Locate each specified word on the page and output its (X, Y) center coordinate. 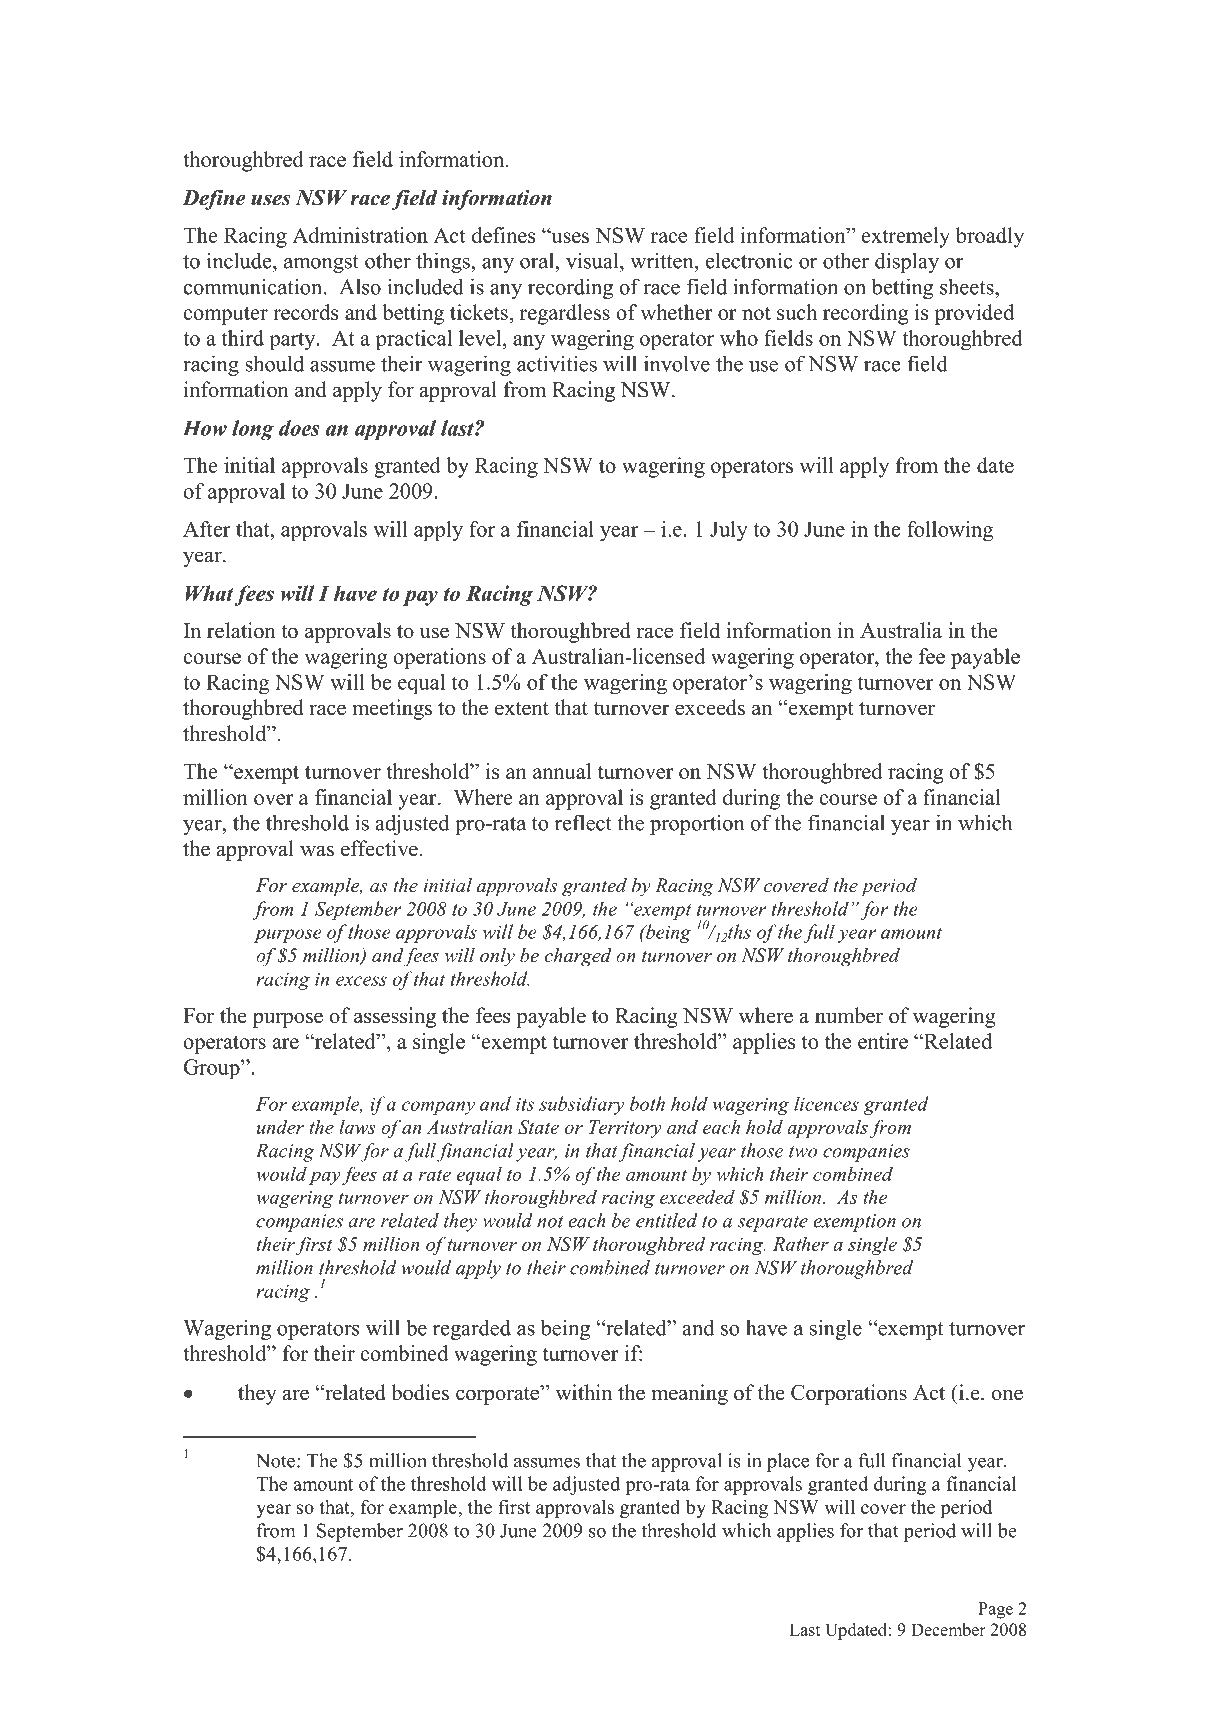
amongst (321, 264)
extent (522, 709)
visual (593, 260)
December (948, 1629)
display (907, 262)
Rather (801, 1243)
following (950, 531)
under (280, 1127)
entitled (667, 1220)
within (584, 1392)
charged (578, 957)
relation (241, 630)
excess (361, 981)
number (849, 1015)
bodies (420, 1392)
